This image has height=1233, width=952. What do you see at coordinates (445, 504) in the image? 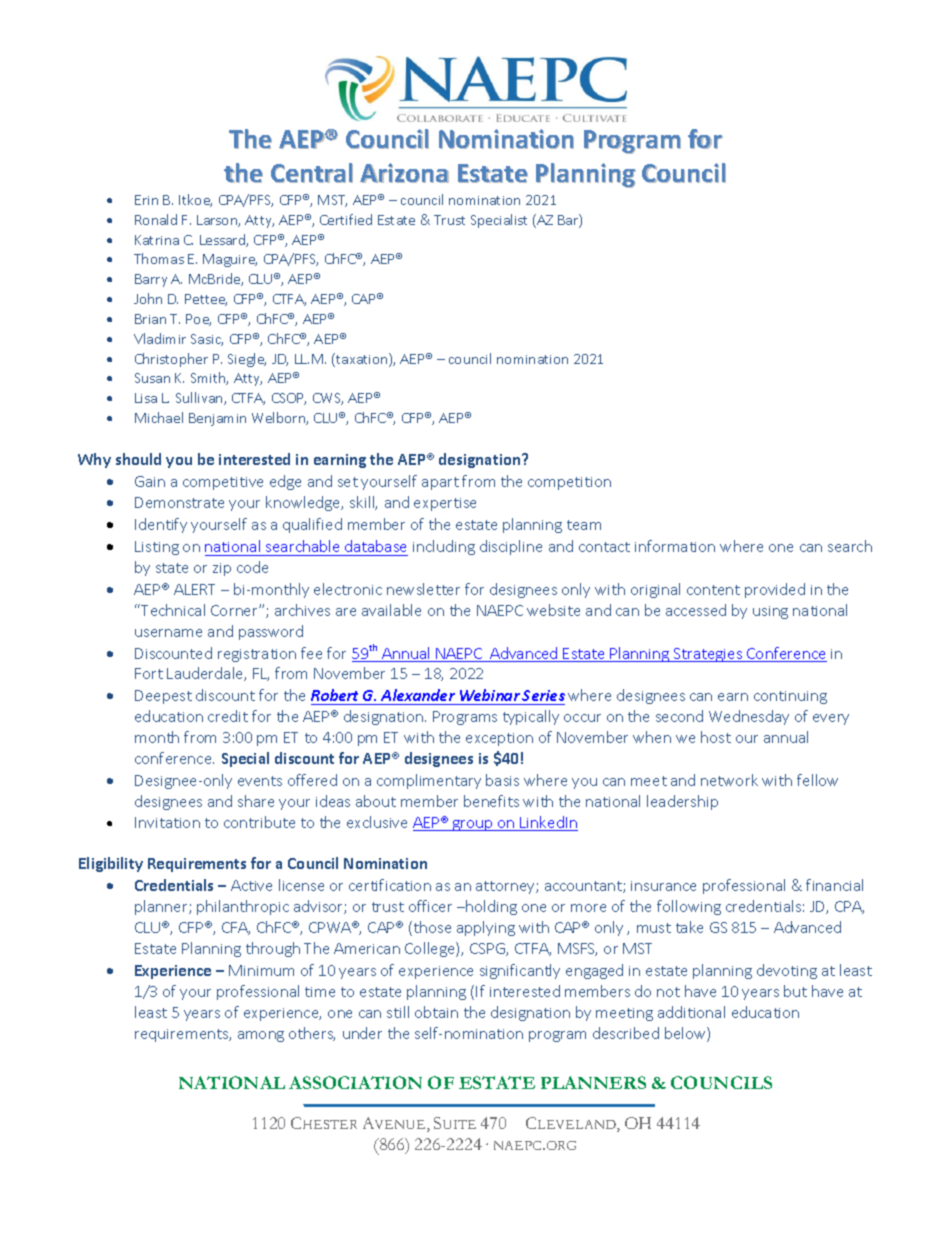
I see `expertise` at bounding box center [445, 504].
